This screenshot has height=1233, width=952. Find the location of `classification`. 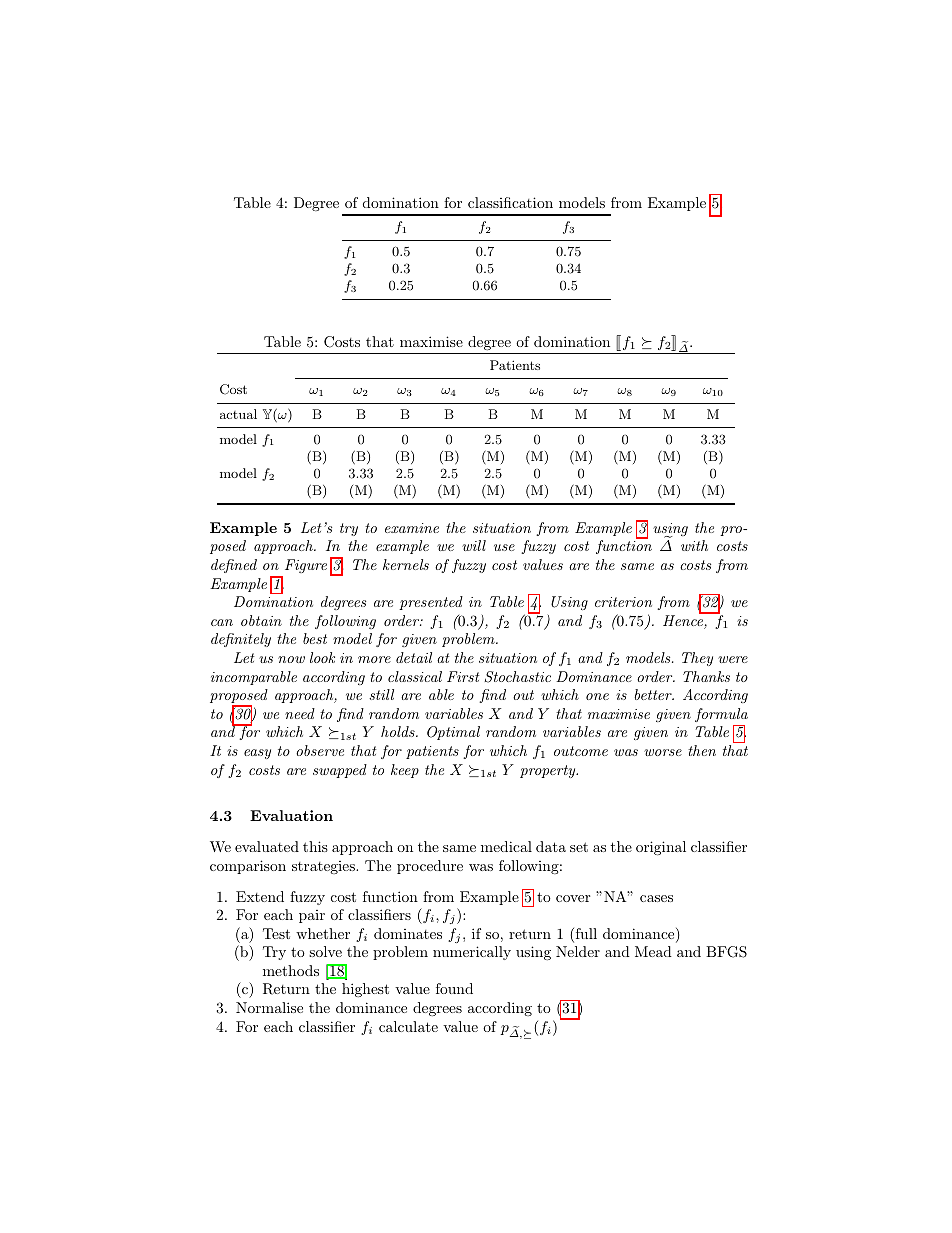

classification is located at coordinates (510, 202).
